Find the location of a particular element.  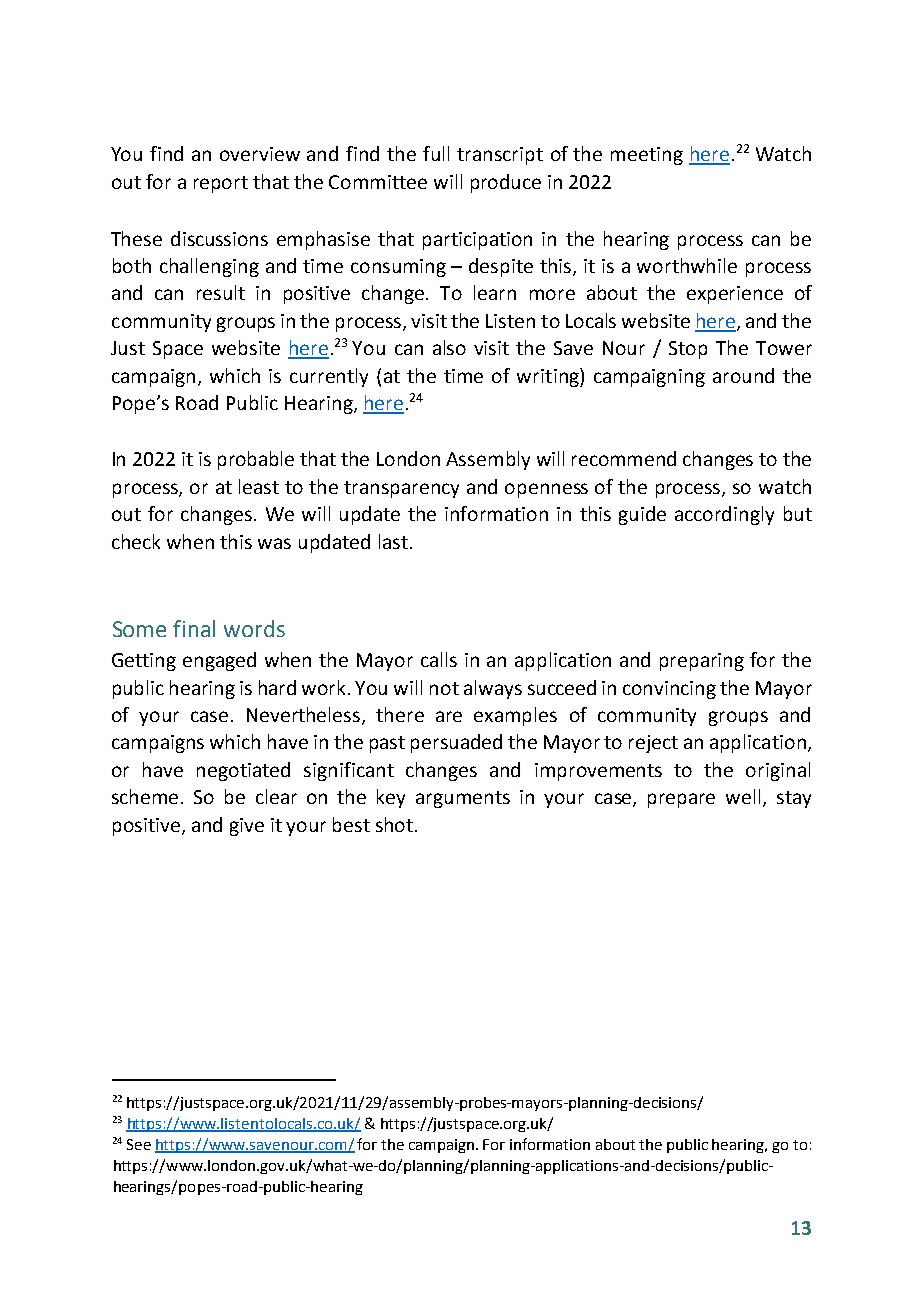

meeting is located at coordinates (647, 156).
